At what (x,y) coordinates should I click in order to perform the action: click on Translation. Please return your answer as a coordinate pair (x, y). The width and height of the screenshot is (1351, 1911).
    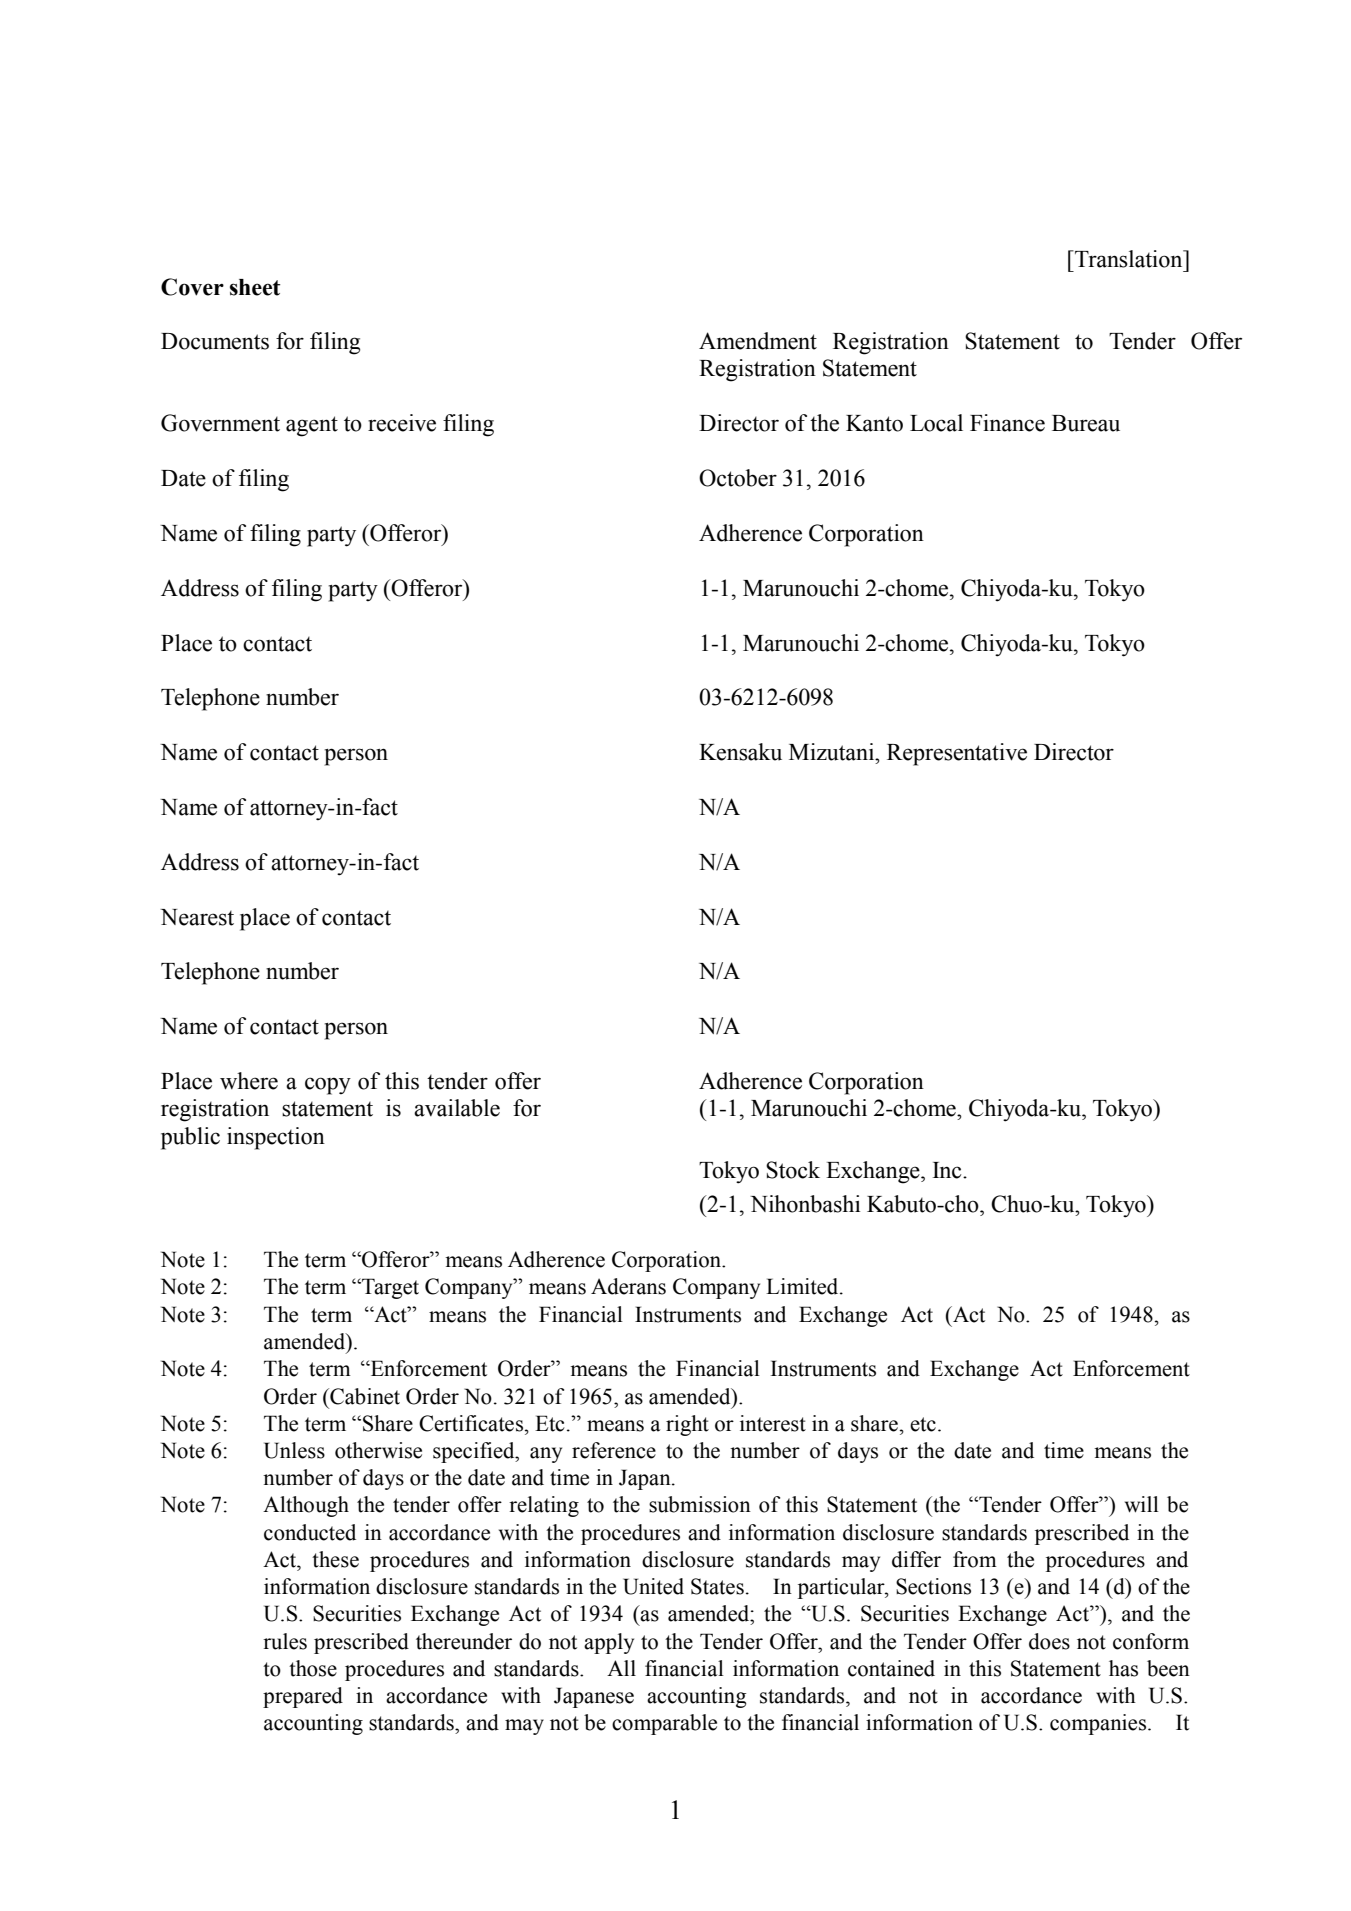
    Looking at the image, I should click on (1129, 259).
